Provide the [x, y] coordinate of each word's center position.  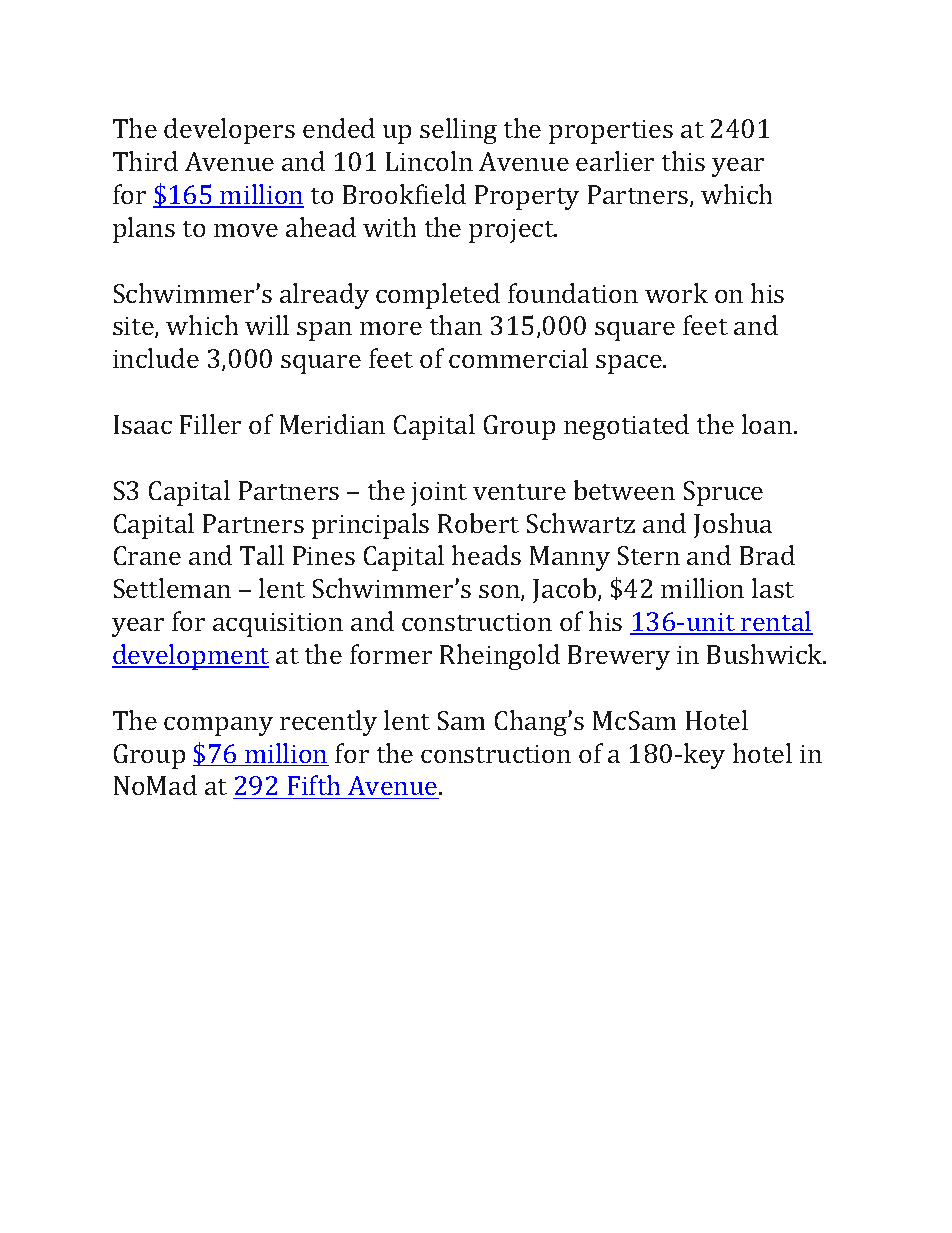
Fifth [314, 787]
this [683, 161]
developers [229, 131]
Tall [262, 555]
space [630, 364]
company [218, 726]
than [456, 325]
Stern [649, 555]
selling [458, 131]
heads [486, 555]
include [156, 358]
